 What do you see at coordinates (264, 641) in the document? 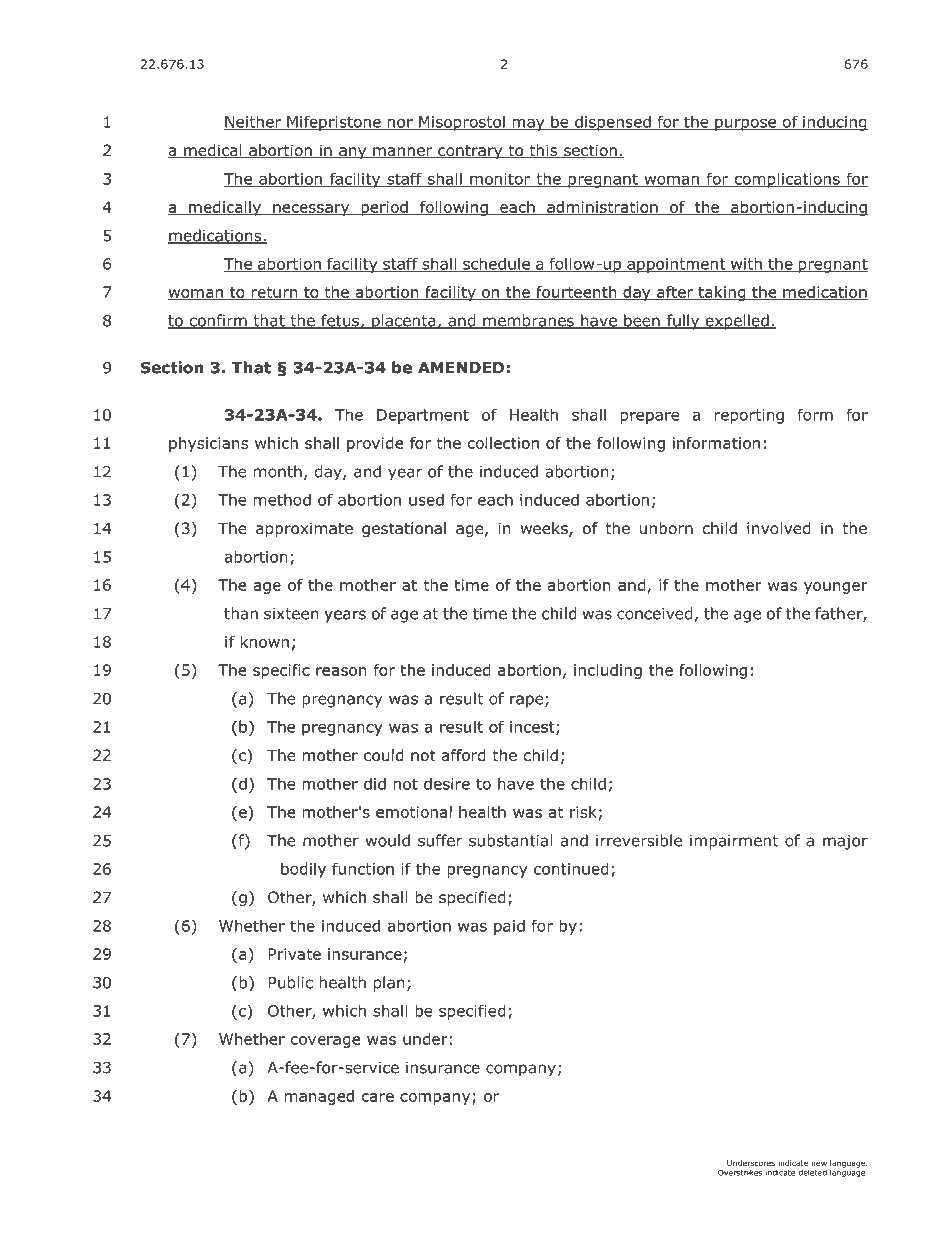
I see `known` at bounding box center [264, 641].
